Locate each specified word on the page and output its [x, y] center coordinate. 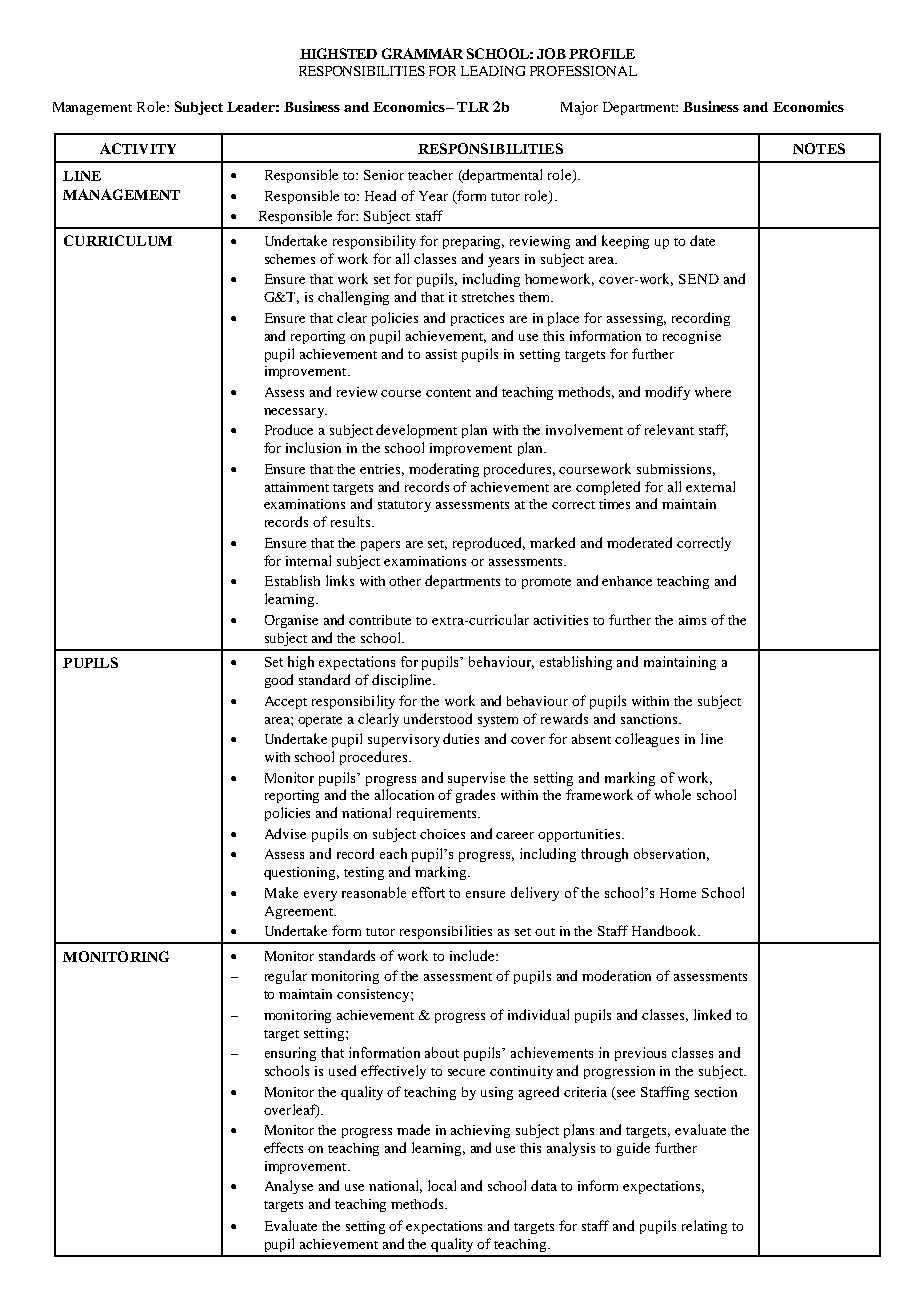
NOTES [819, 148]
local [442, 1185]
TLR [473, 107]
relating [704, 1227]
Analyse [289, 1187]
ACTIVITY [138, 148]
